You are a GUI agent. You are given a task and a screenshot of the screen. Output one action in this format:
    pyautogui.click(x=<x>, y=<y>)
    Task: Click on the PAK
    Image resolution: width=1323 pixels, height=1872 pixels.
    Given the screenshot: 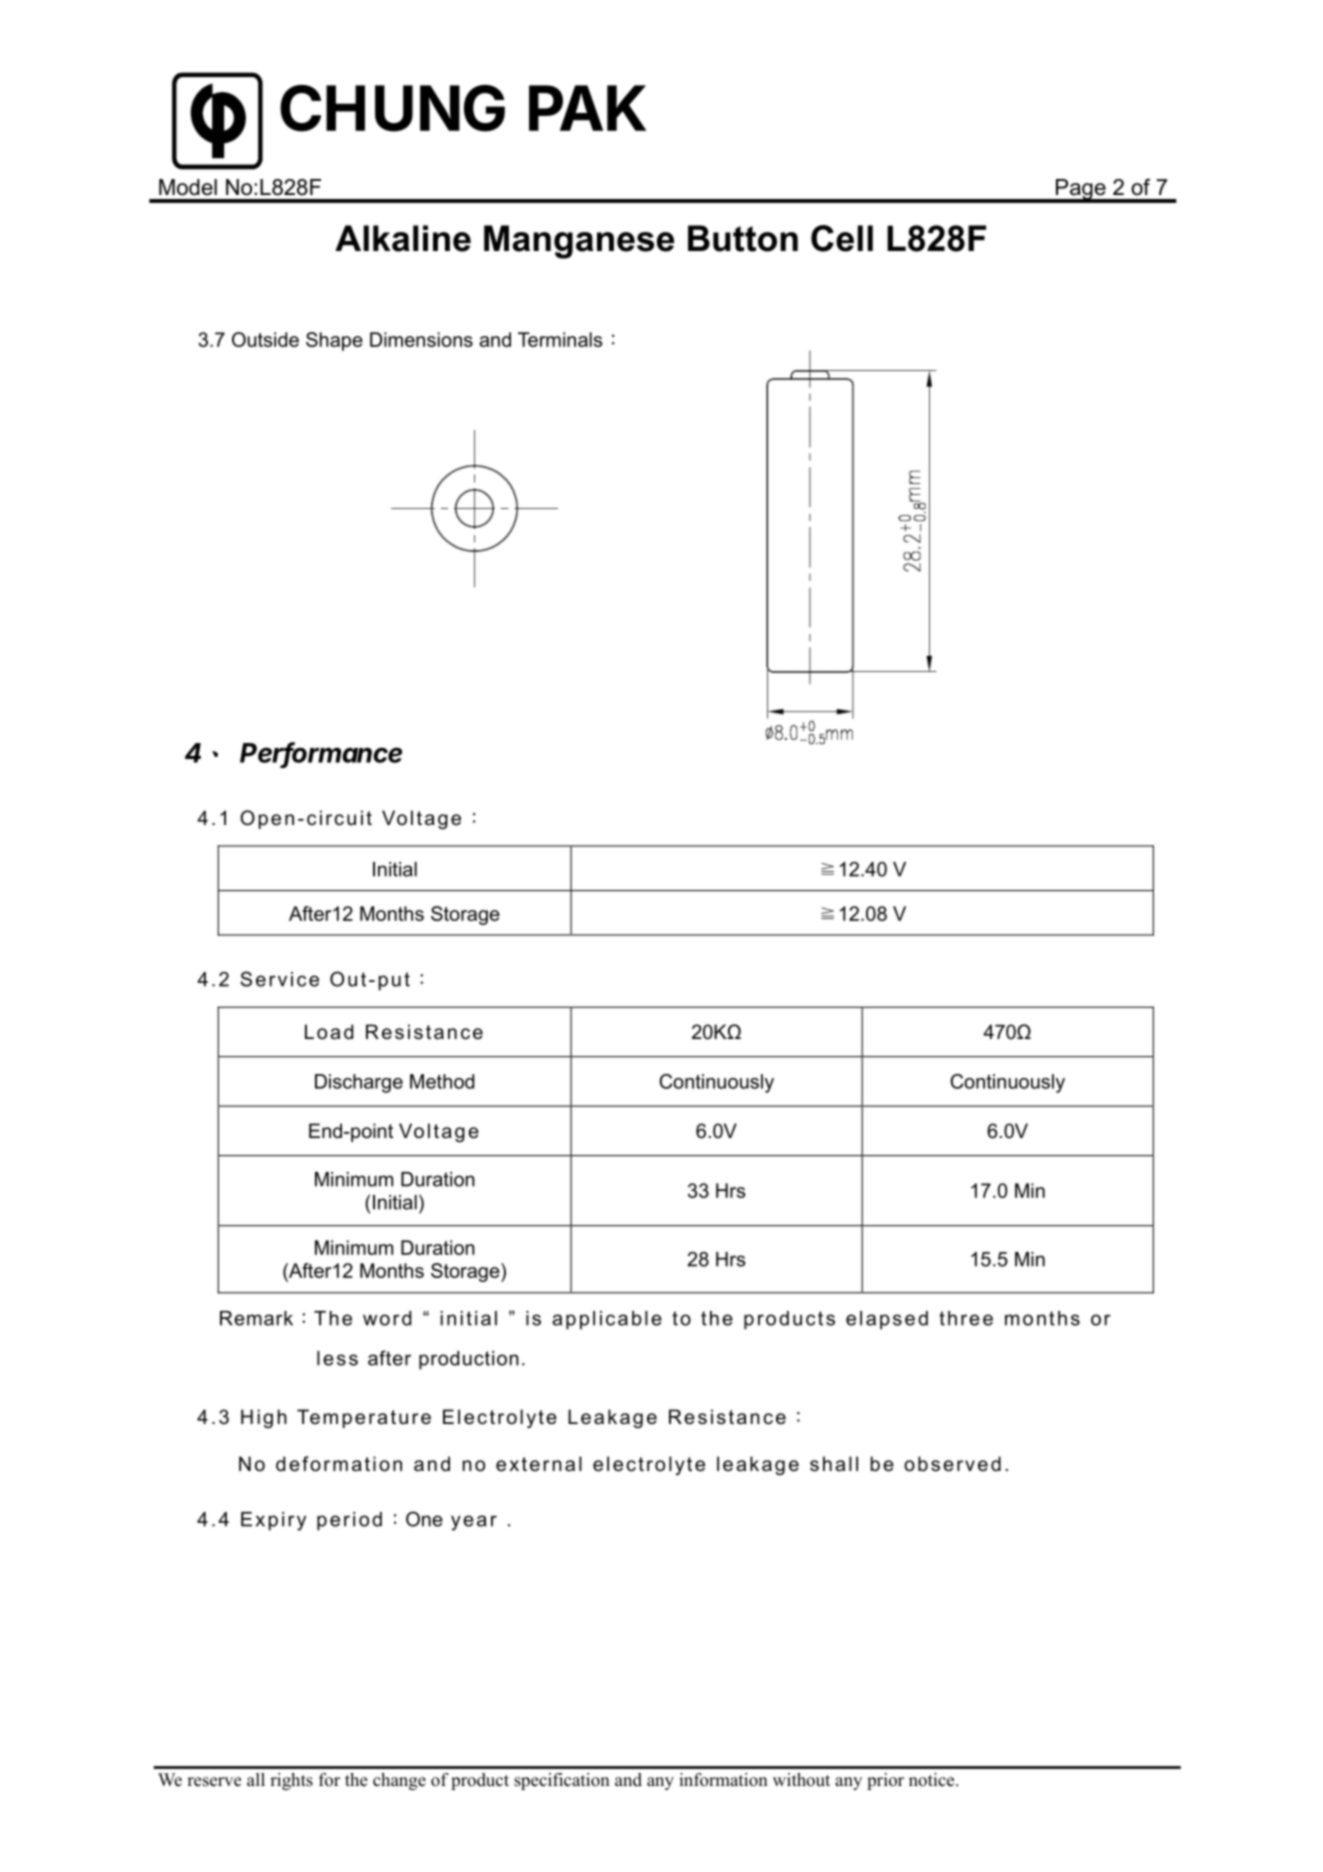 What is the action you would take?
    pyautogui.click(x=587, y=108)
